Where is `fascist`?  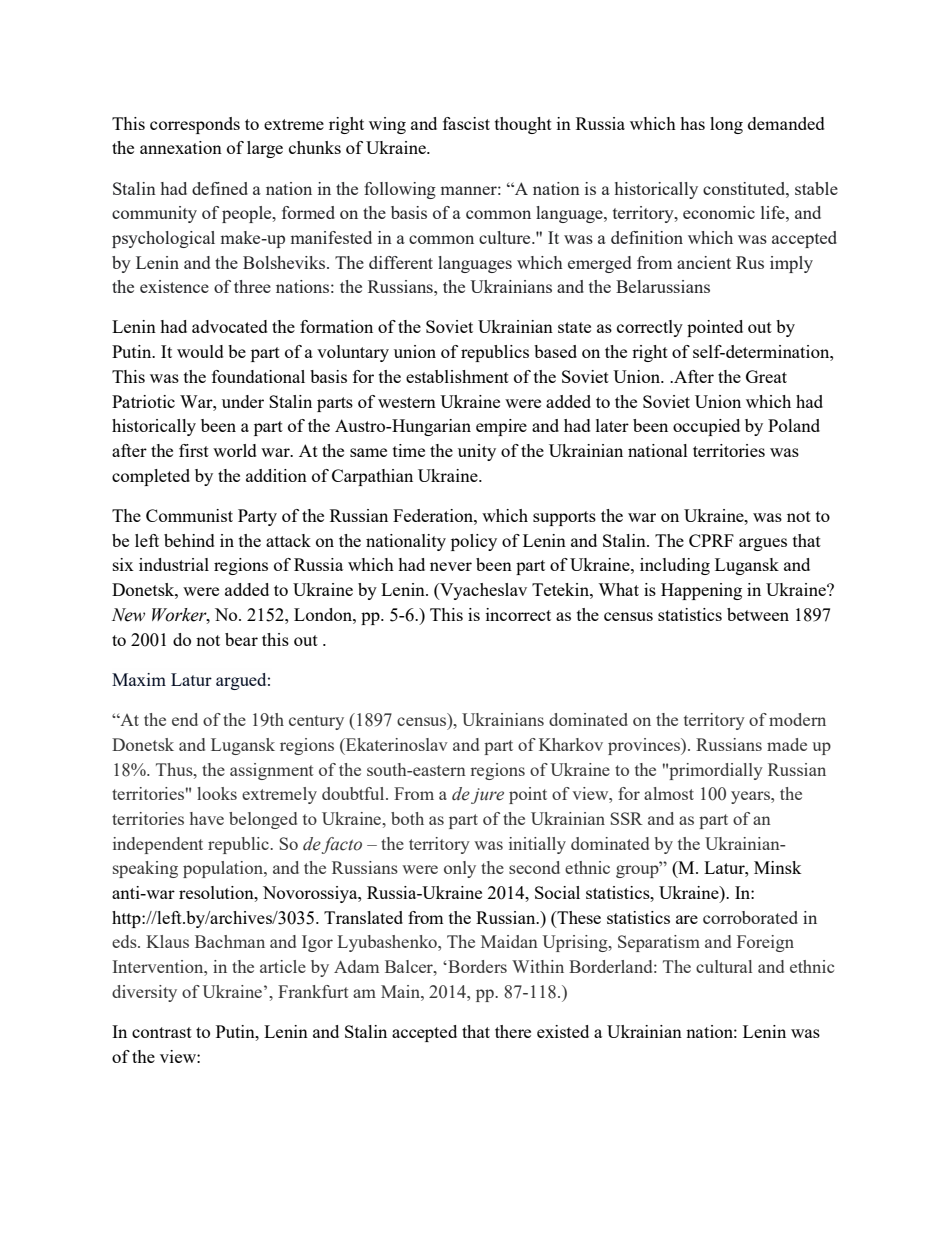
fascist is located at coordinates (466, 123).
